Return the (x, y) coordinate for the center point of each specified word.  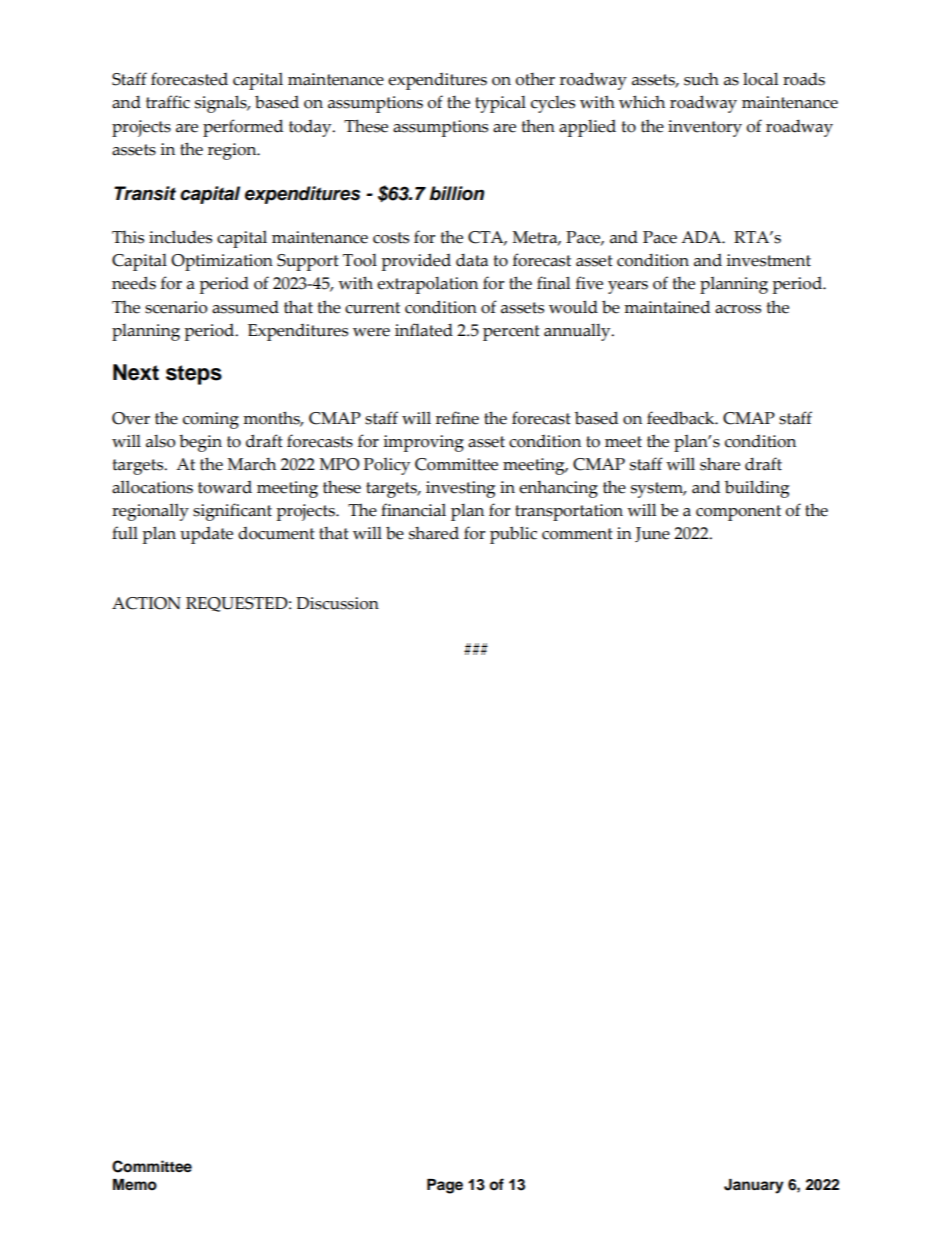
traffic (168, 102)
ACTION (146, 603)
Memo (135, 1185)
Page (445, 1186)
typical (500, 104)
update (206, 535)
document (276, 533)
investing (460, 489)
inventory (705, 128)
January (754, 1186)
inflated (424, 330)
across (738, 309)
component (738, 513)
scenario (176, 307)
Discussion (337, 603)
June (652, 534)
